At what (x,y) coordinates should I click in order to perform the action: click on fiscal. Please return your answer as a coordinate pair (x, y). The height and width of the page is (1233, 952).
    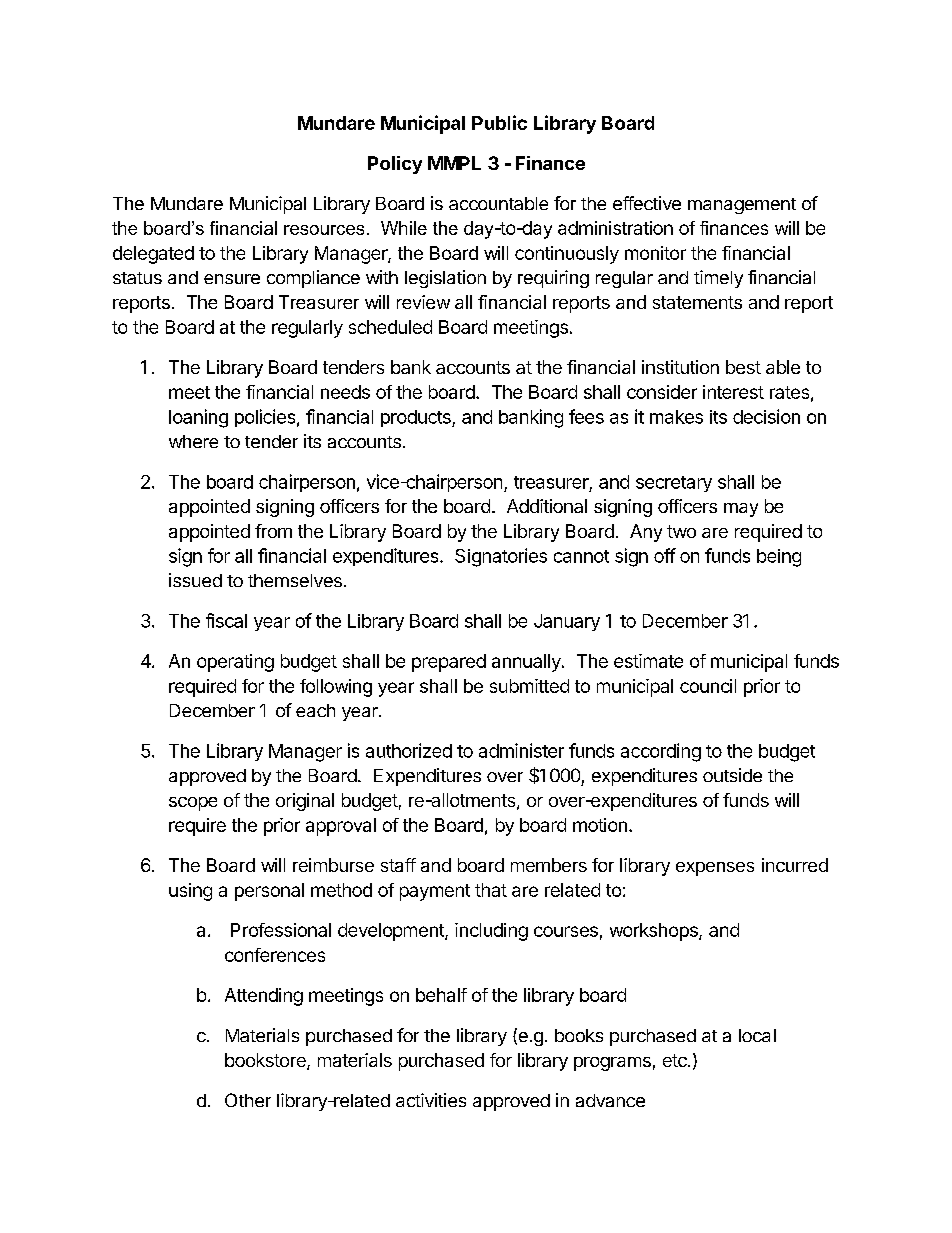
    Looking at the image, I should click on (226, 620).
